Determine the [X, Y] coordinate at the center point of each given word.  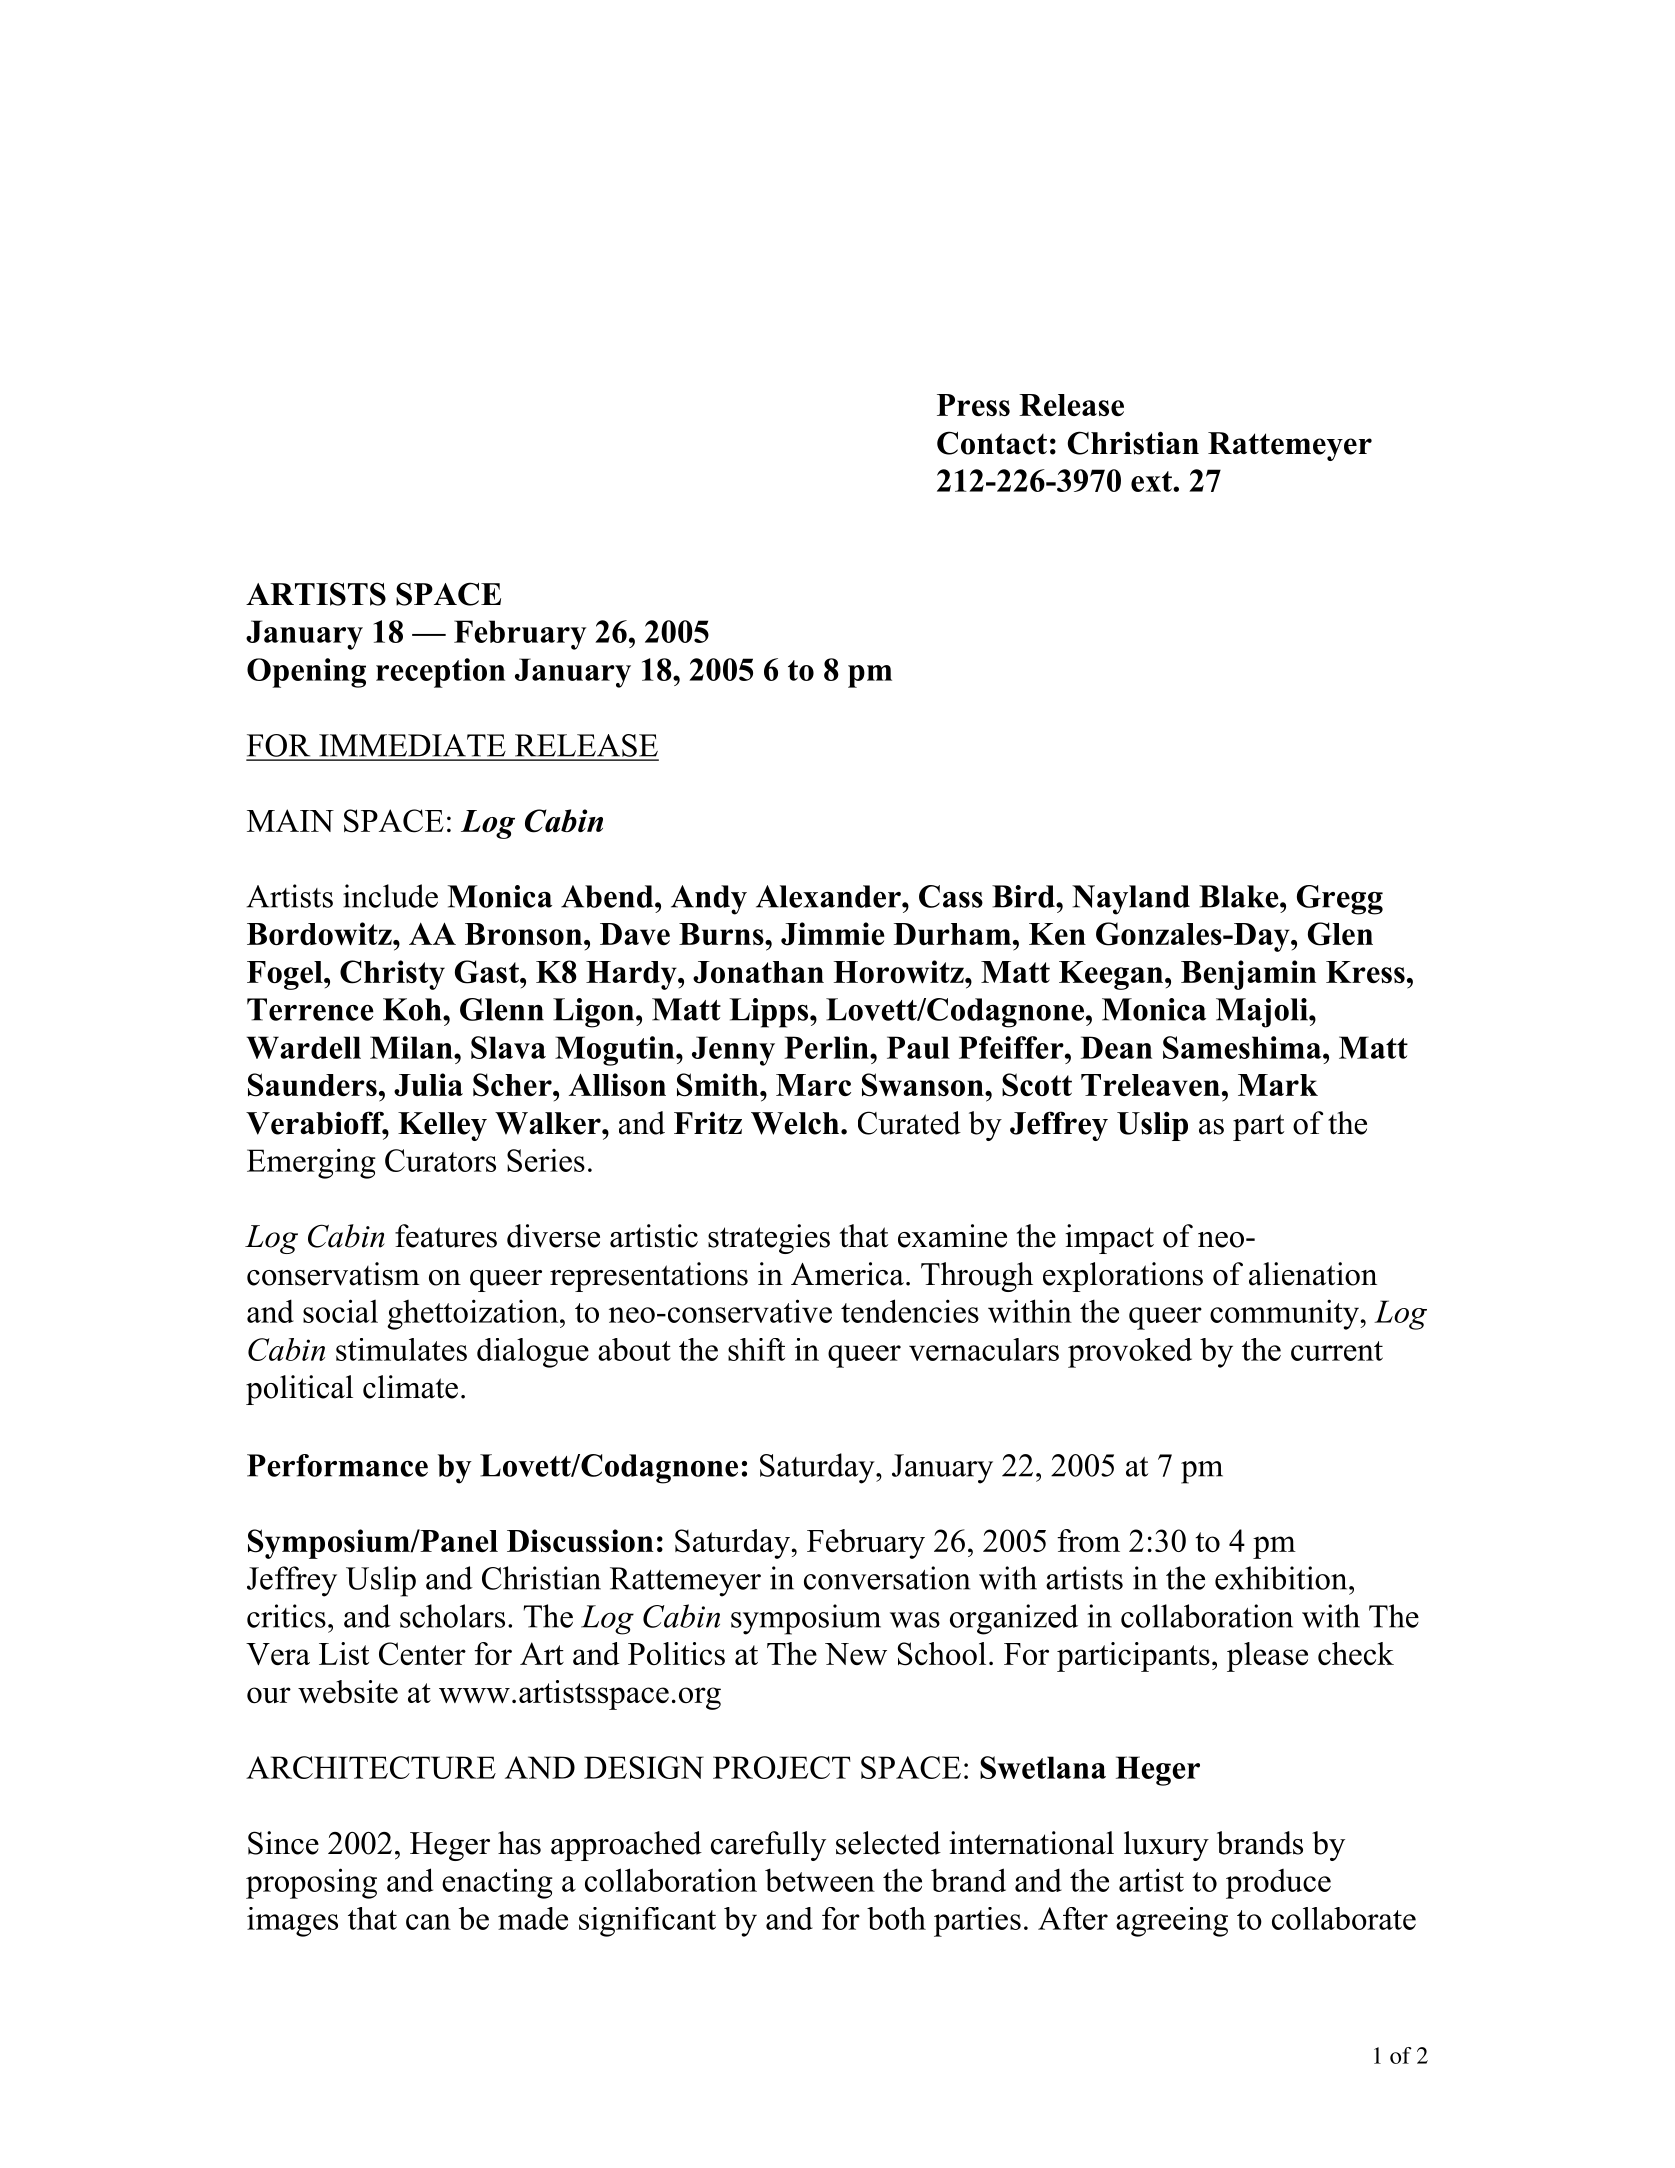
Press [973, 405]
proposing [311, 1883]
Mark [1278, 1085]
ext [1152, 481]
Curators [440, 1160]
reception [440, 673]
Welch [796, 1123]
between [820, 1880]
